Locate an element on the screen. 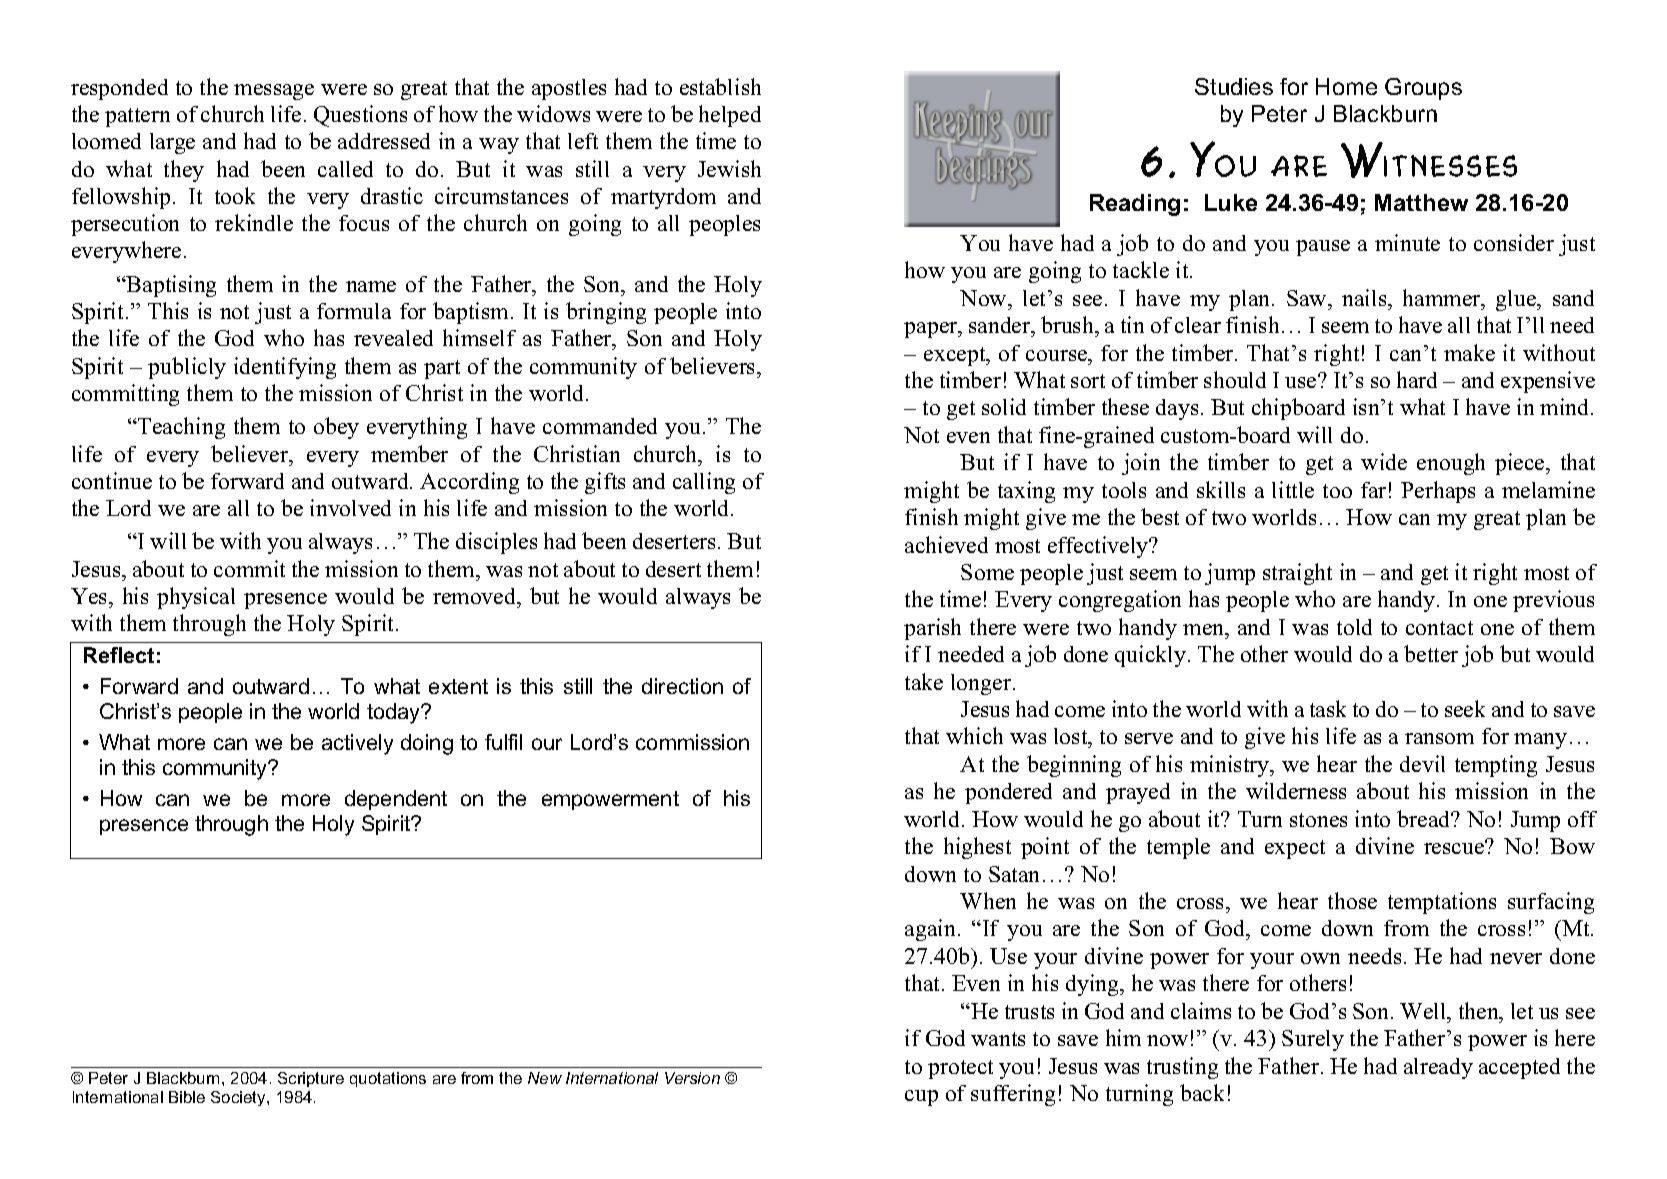  devil is located at coordinates (1422, 763).
